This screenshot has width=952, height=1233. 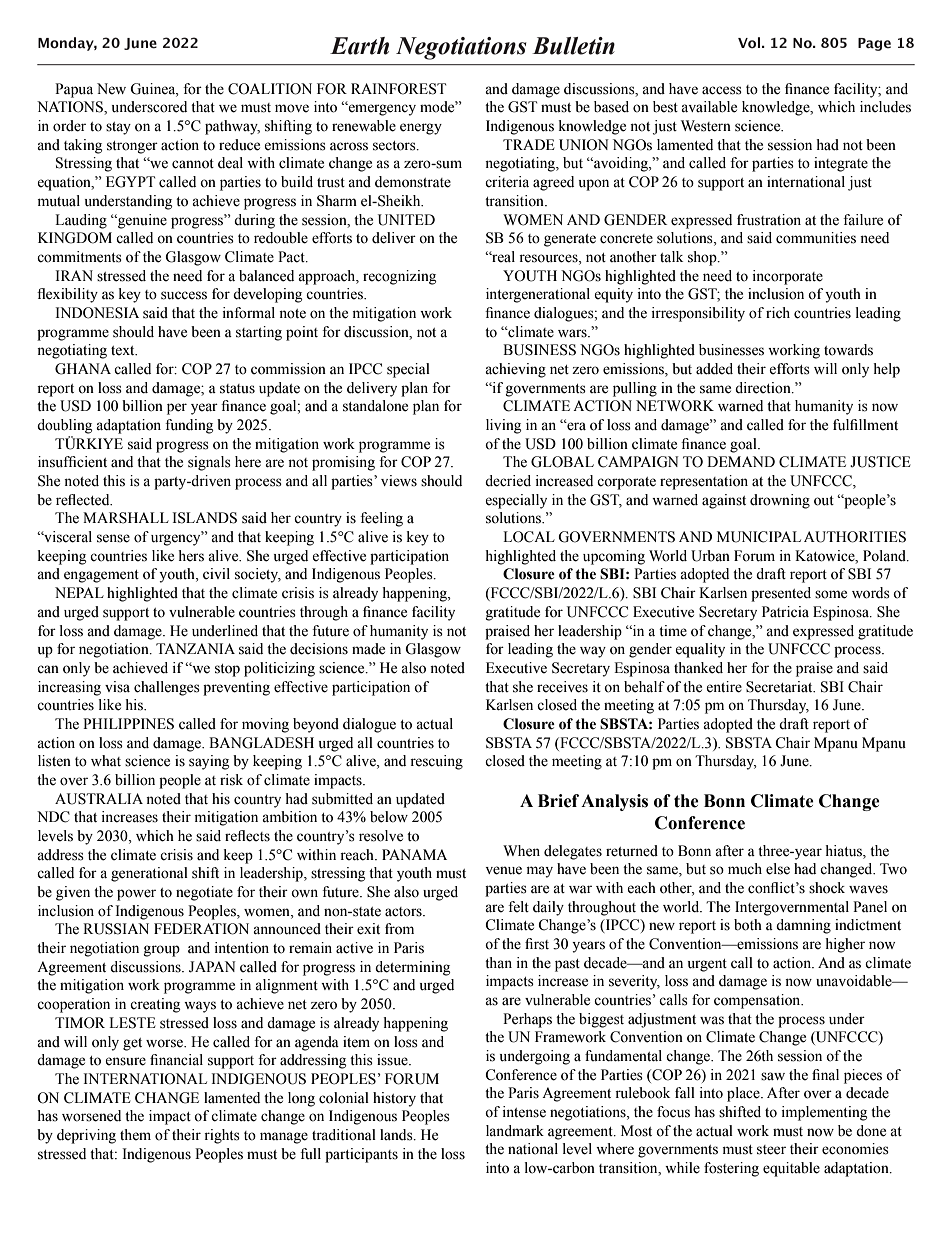 I want to click on else, so click(x=778, y=869).
